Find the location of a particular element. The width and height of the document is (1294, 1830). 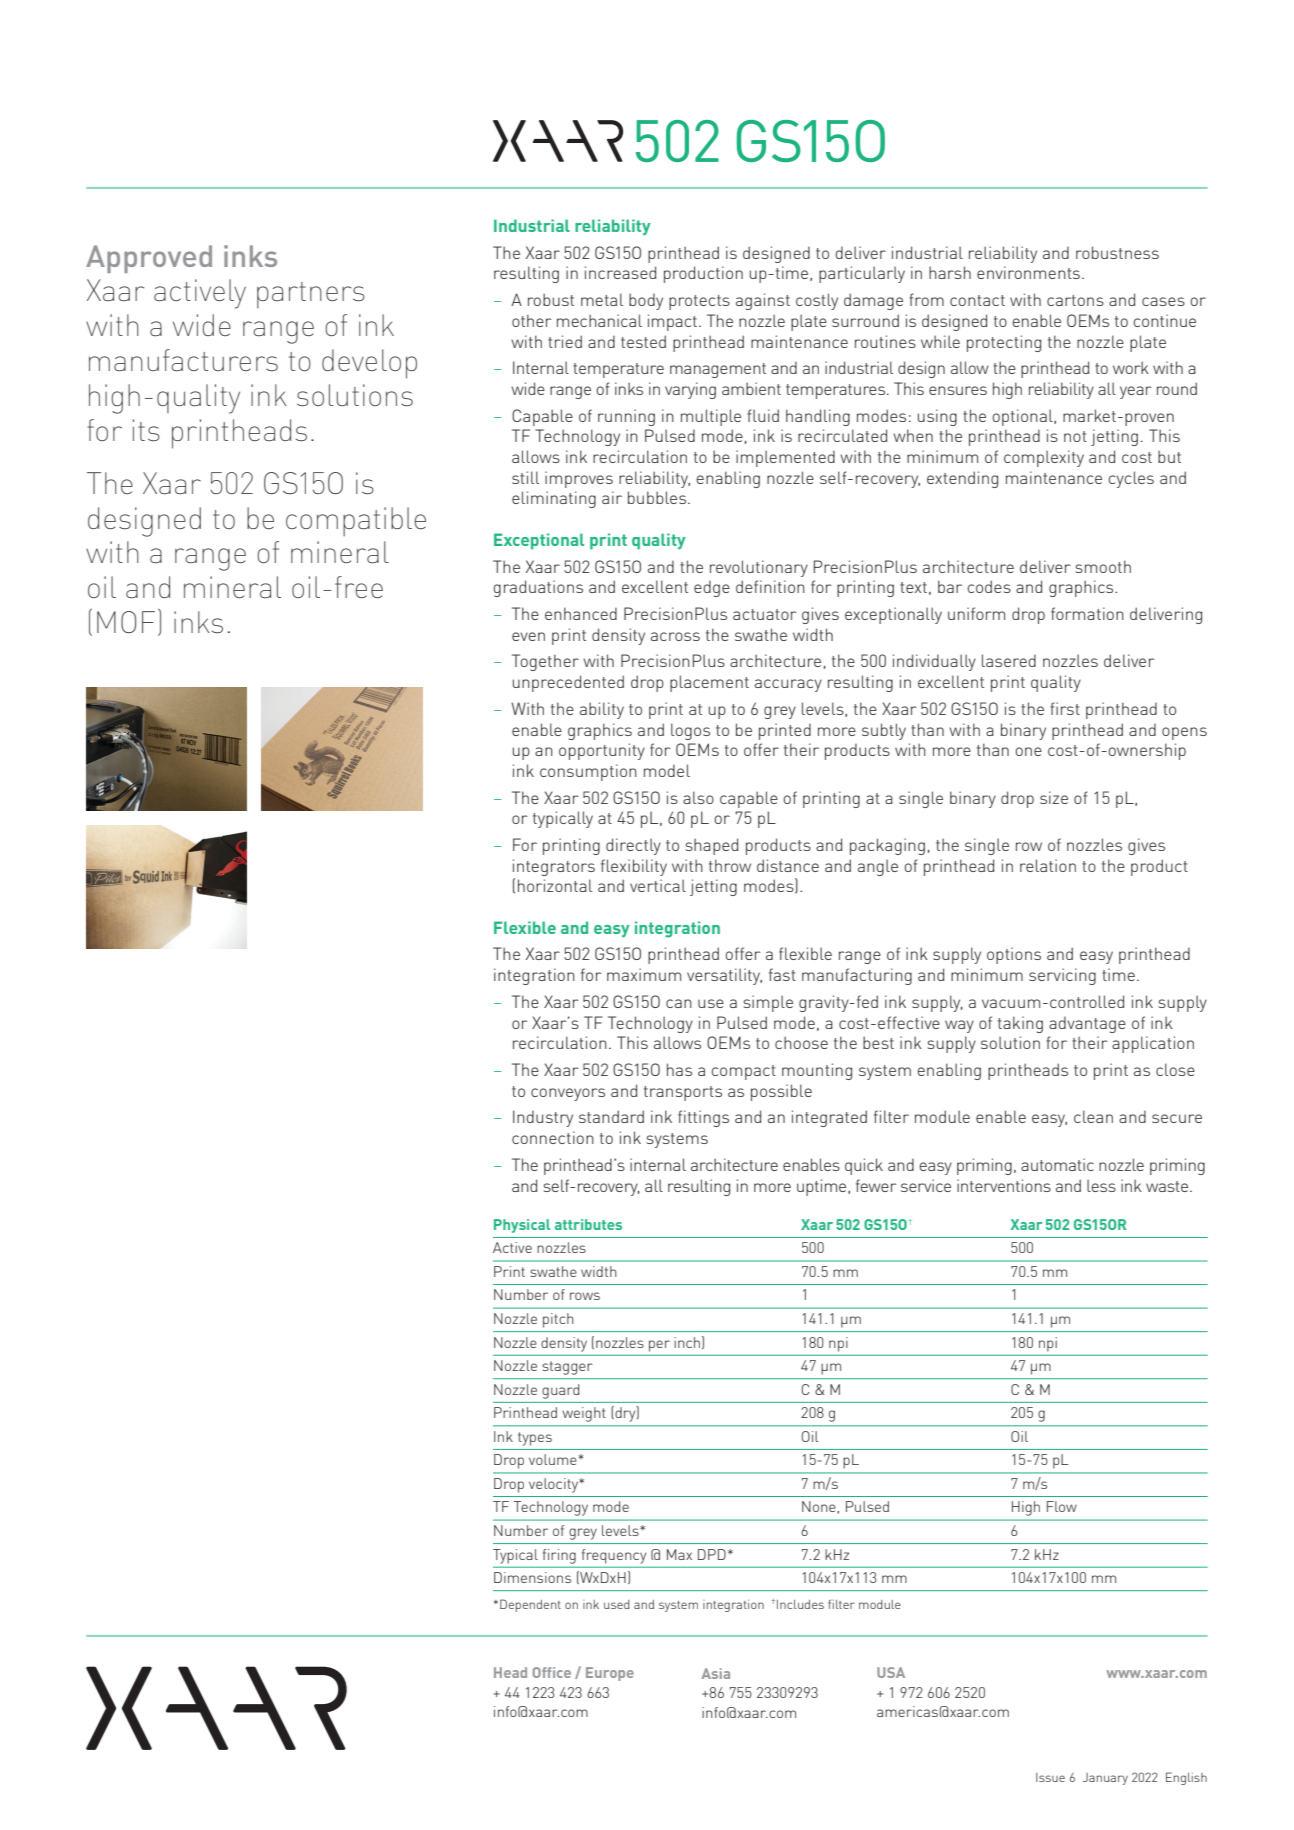

Asia is located at coordinates (715, 1673).
